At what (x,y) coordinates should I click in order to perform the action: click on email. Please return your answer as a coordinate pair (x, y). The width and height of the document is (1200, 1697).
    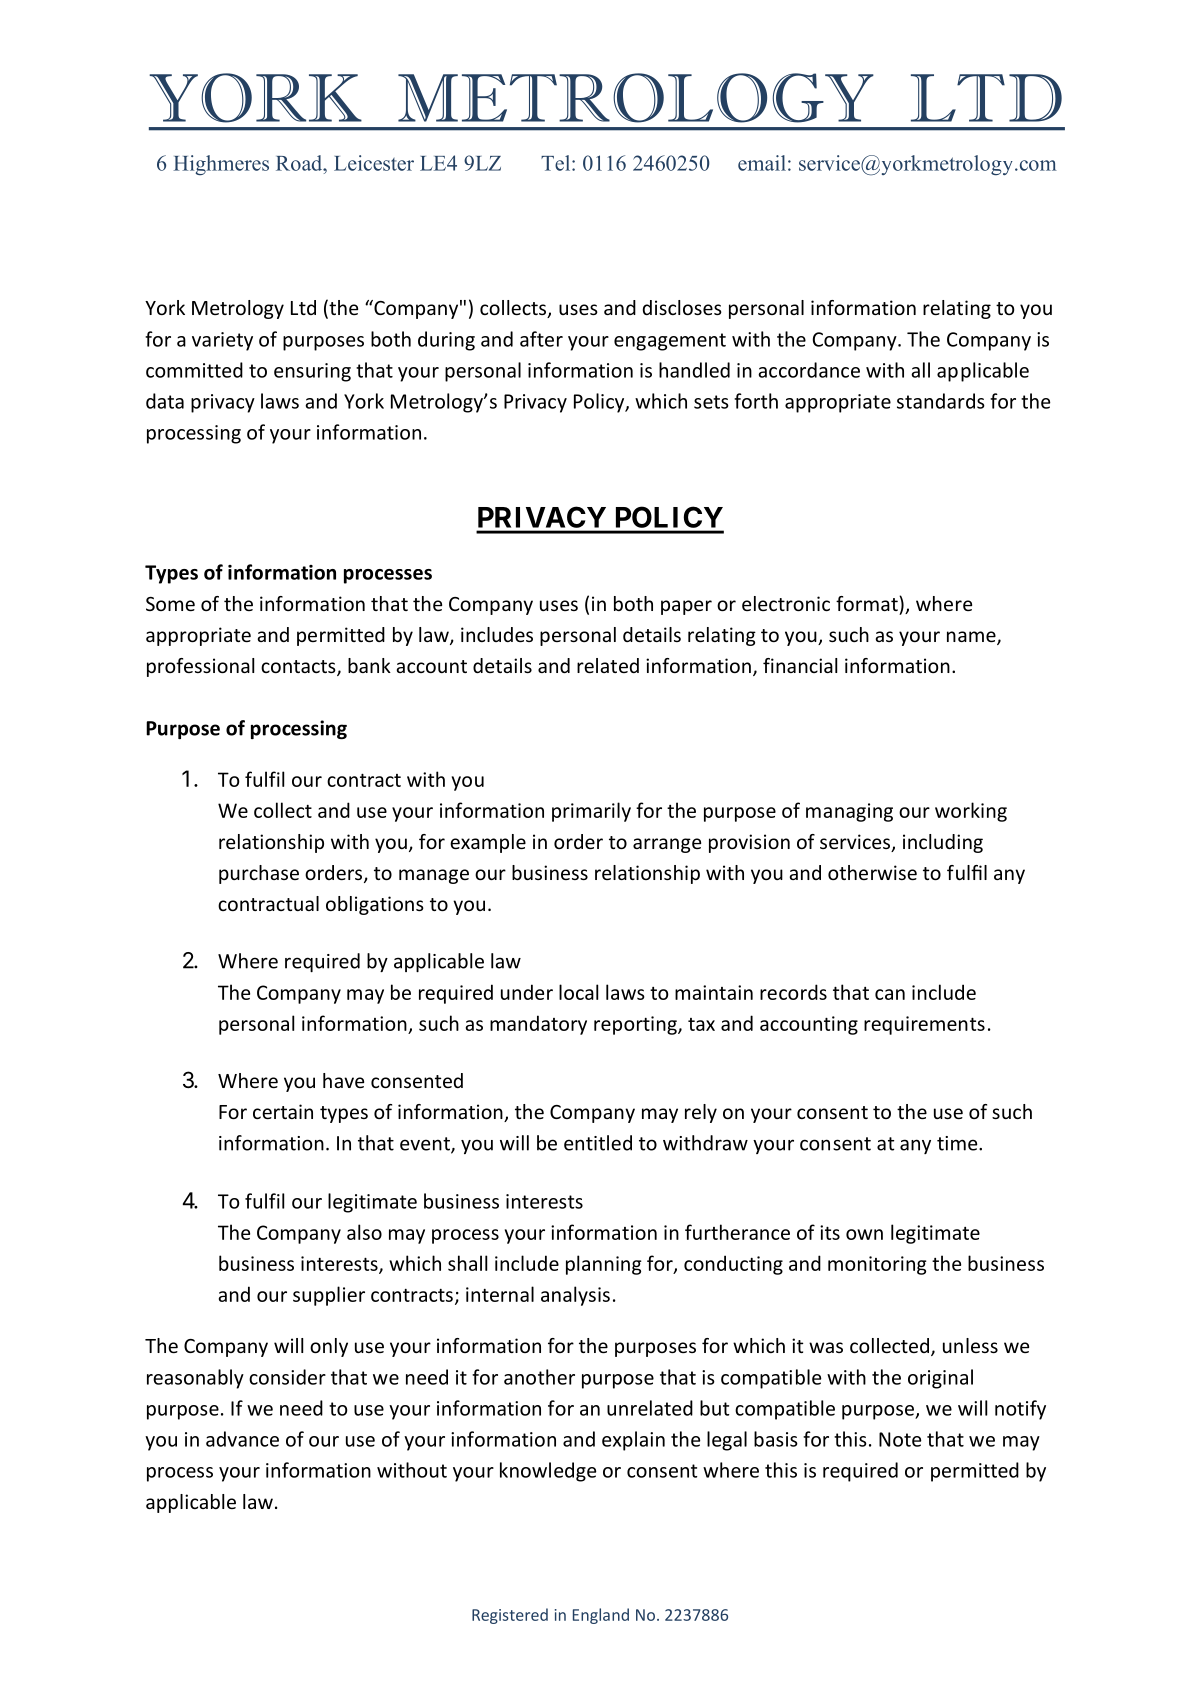
    Looking at the image, I should click on (762, 163).
